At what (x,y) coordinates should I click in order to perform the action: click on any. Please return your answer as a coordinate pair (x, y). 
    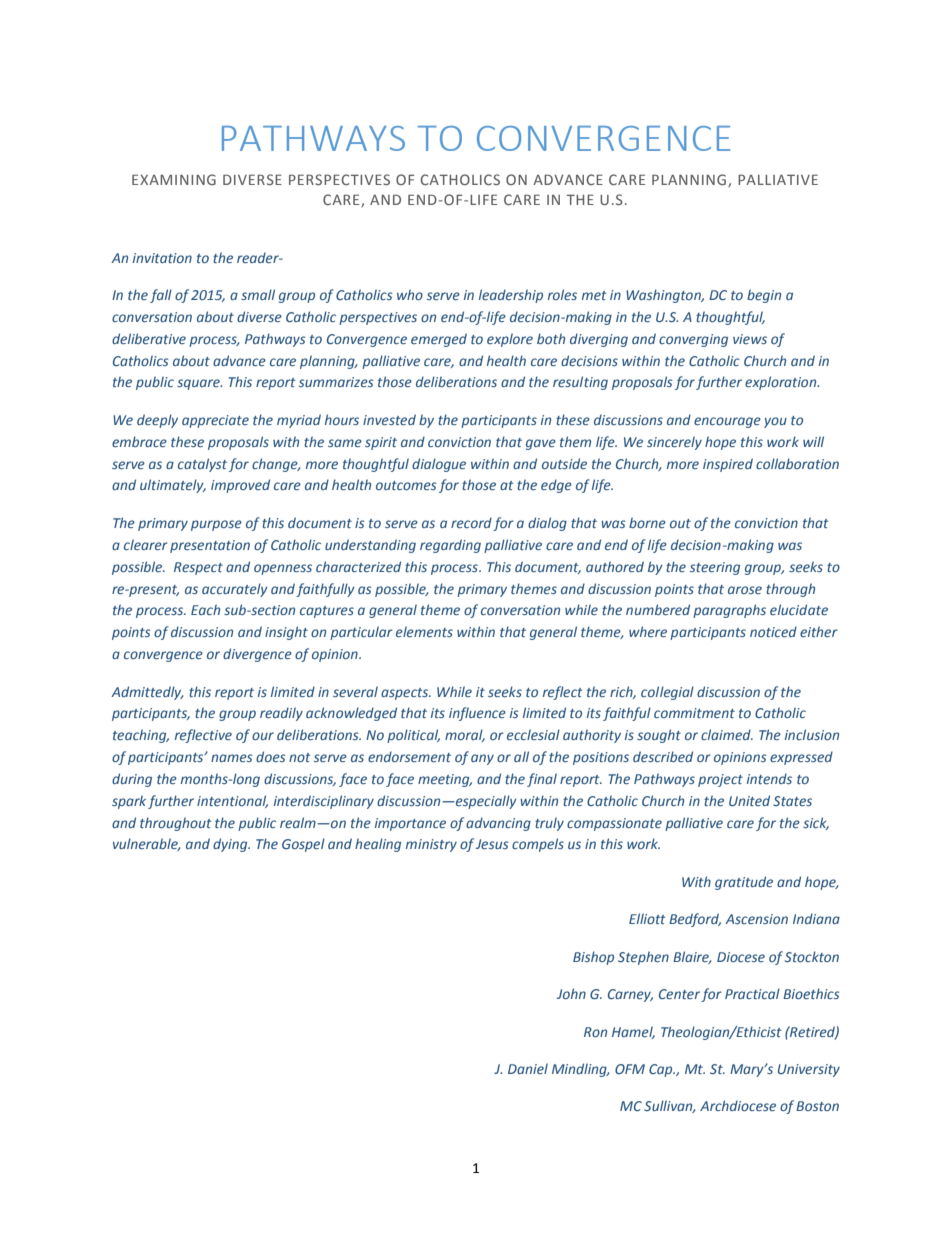
    Looking at the image, I should click on (482, 759).
